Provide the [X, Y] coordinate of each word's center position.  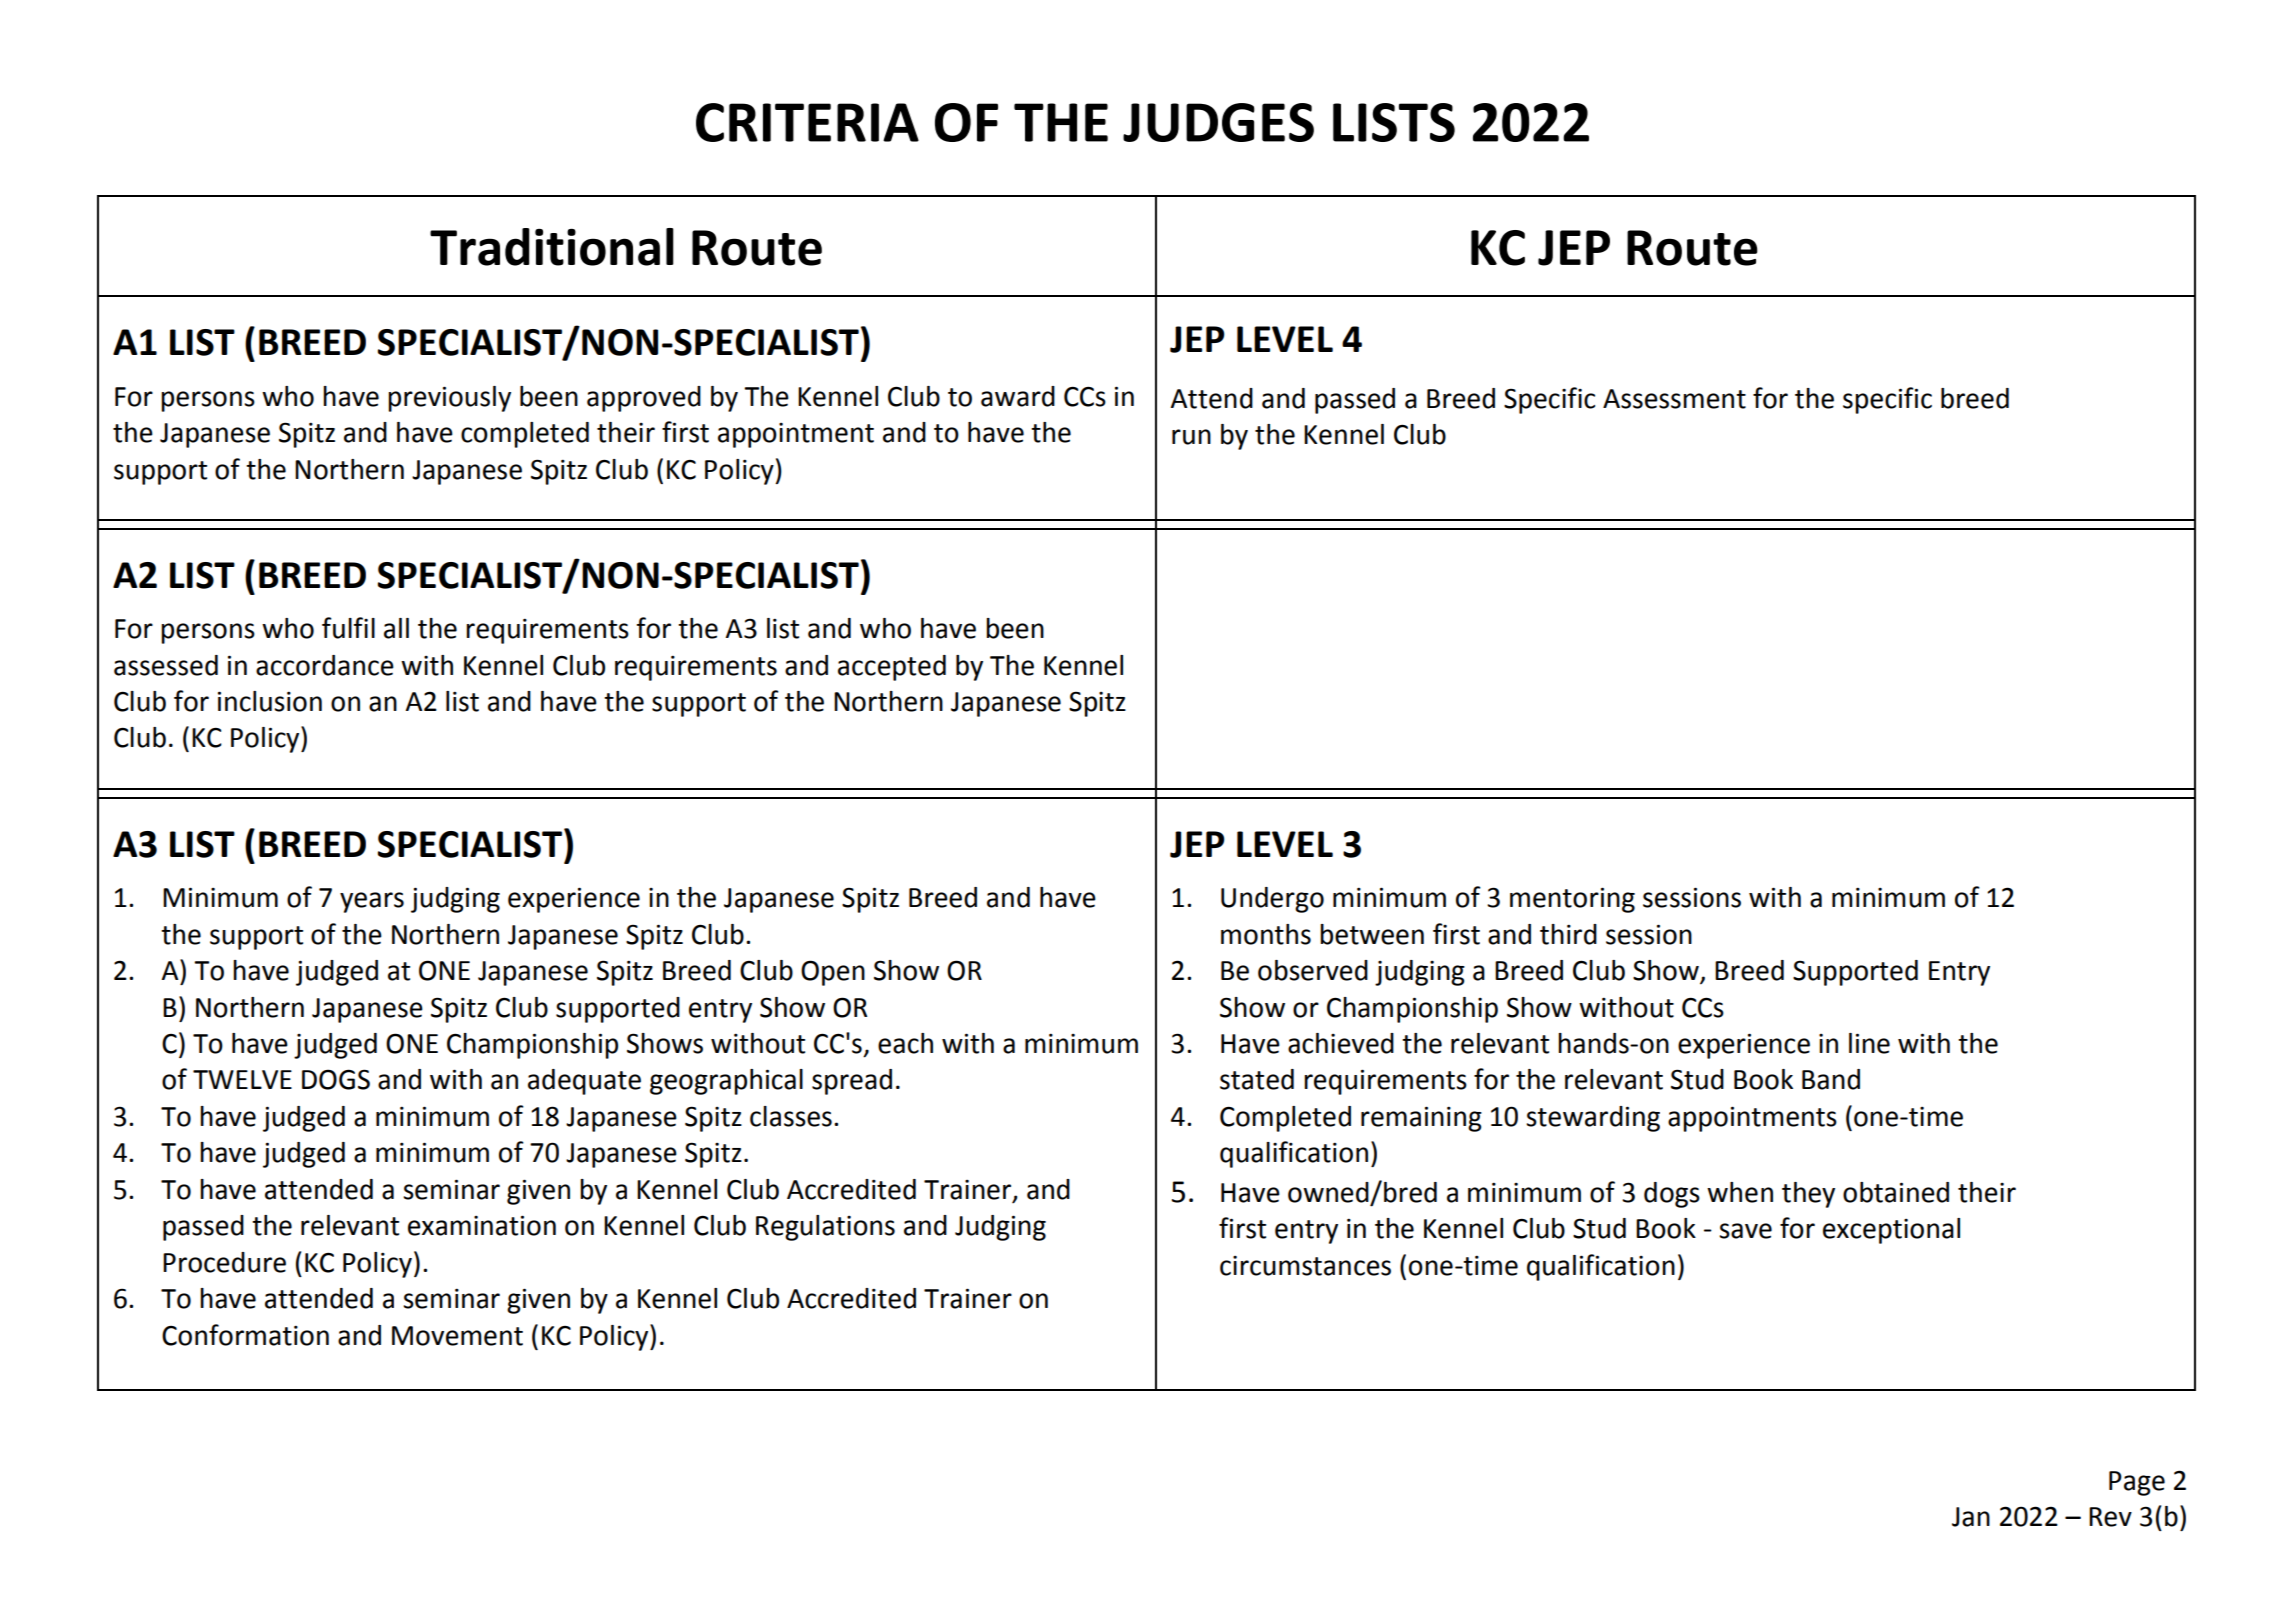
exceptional [1891, 1231]
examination [482, 1225]
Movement [457, 1336]
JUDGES [1218, 122]
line [1869, 1043]
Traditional [552, 247]
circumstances [1305, 1266]
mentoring [1572, 900]
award [1018, 396]
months [1266, 934]
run [1191, 437]
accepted [892, 668]
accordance [325, 665]
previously [449, 399]
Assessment [1674, 399]
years [372, 902]
